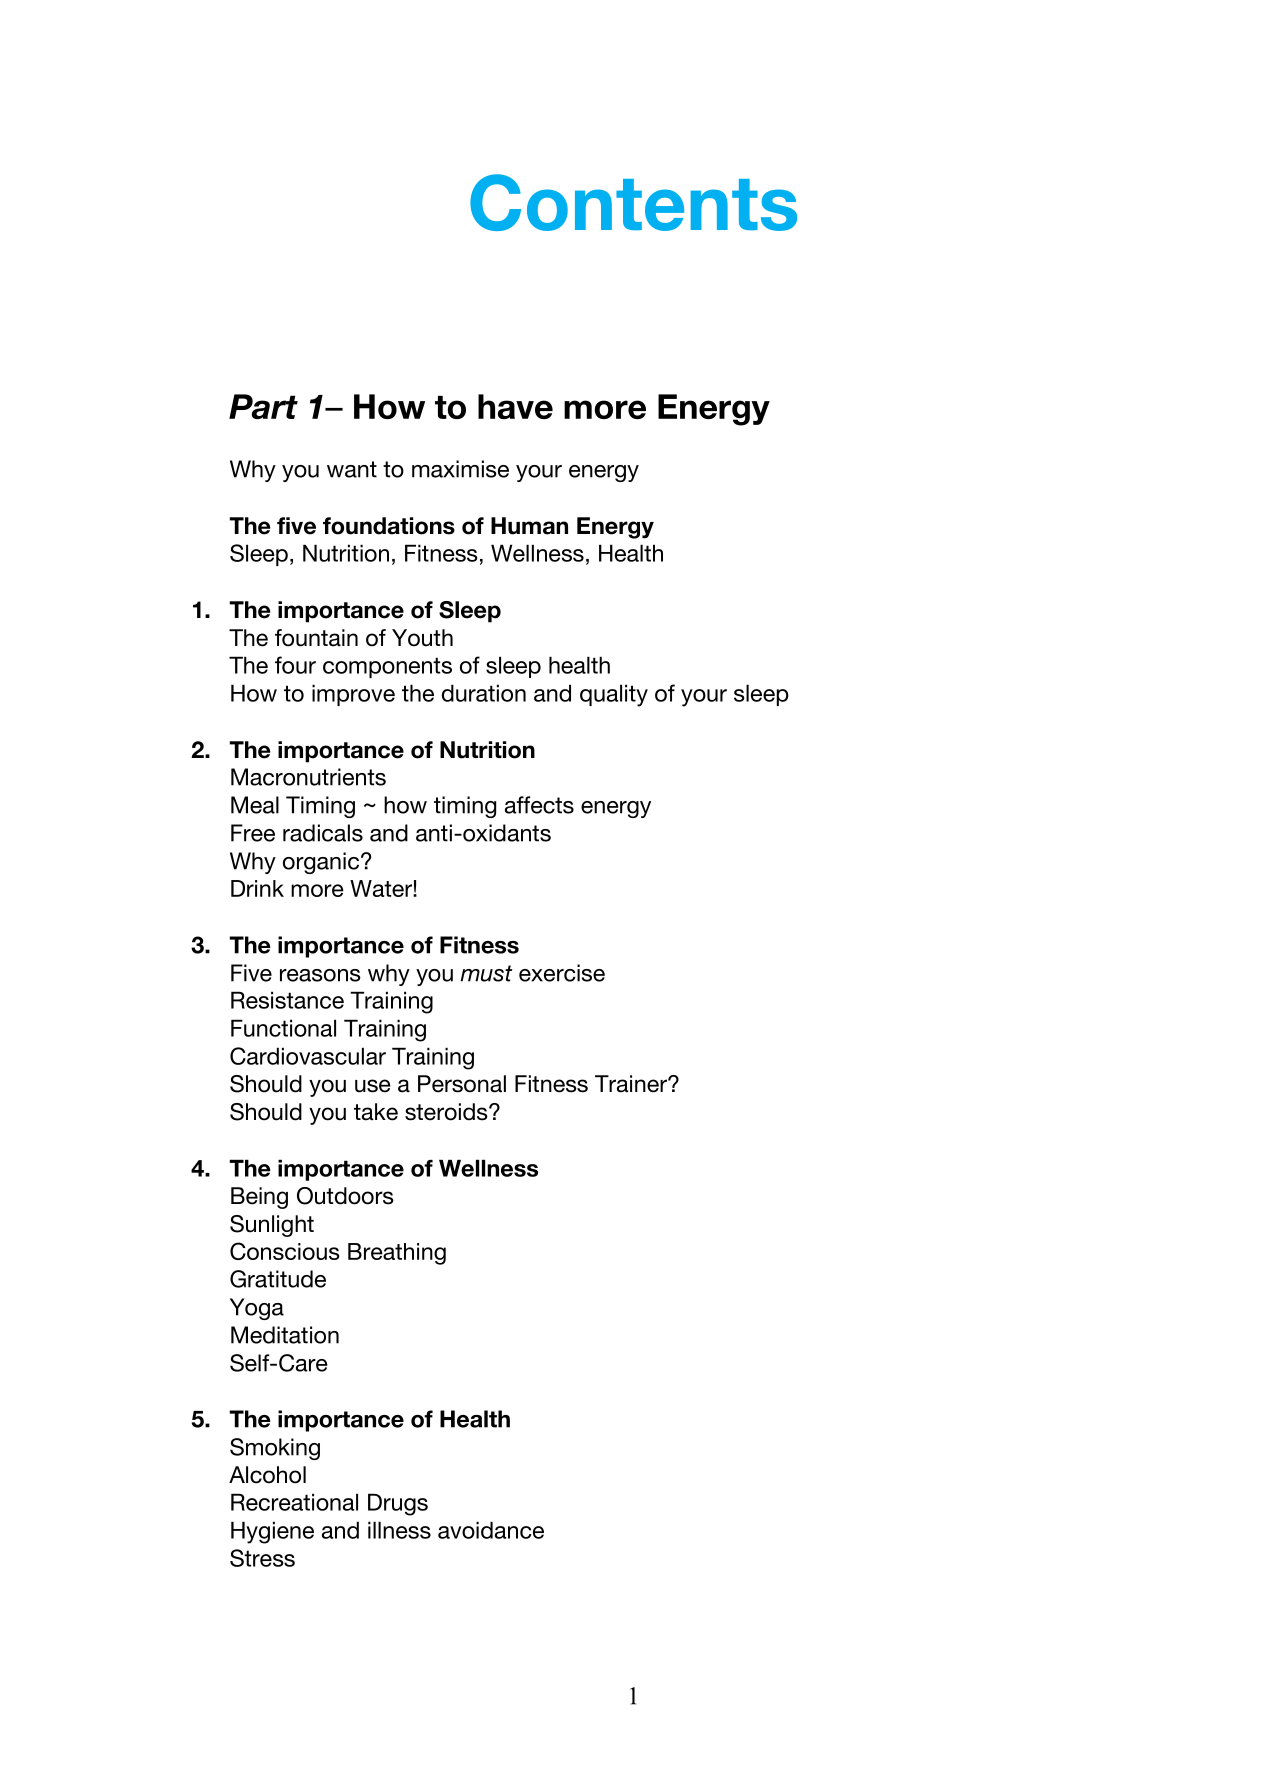 Image resolution: width=1261 pixels, height=1784 pixels. Describe the element at coordinates (422, 638) in the screenshot. I see `Youth` at that location.
